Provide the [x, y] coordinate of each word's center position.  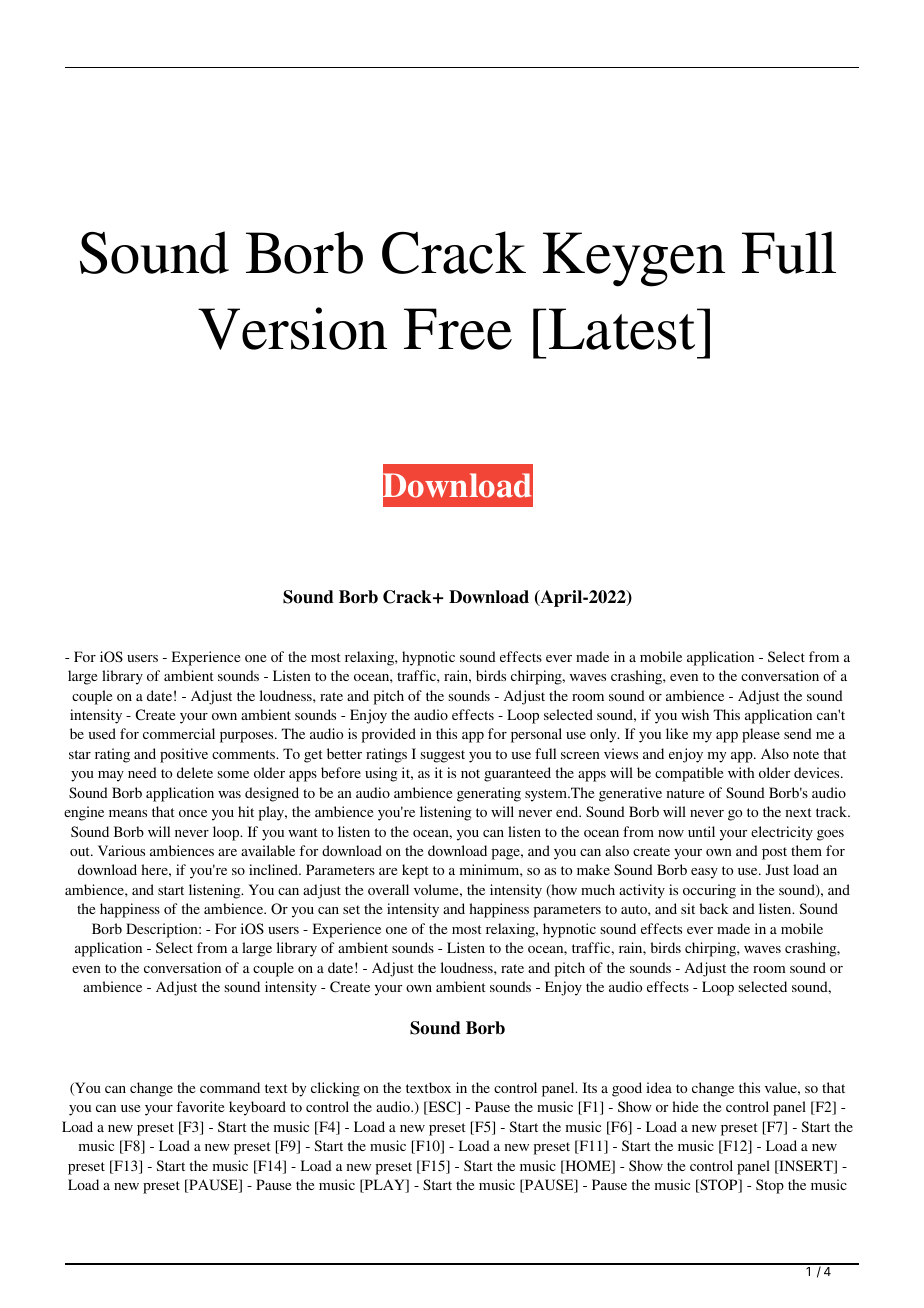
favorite [200, 1106]
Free [458, 329]
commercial [179, 733]
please [761, 735]
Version [292, 328]
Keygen [634, 259]
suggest [443, 756]
